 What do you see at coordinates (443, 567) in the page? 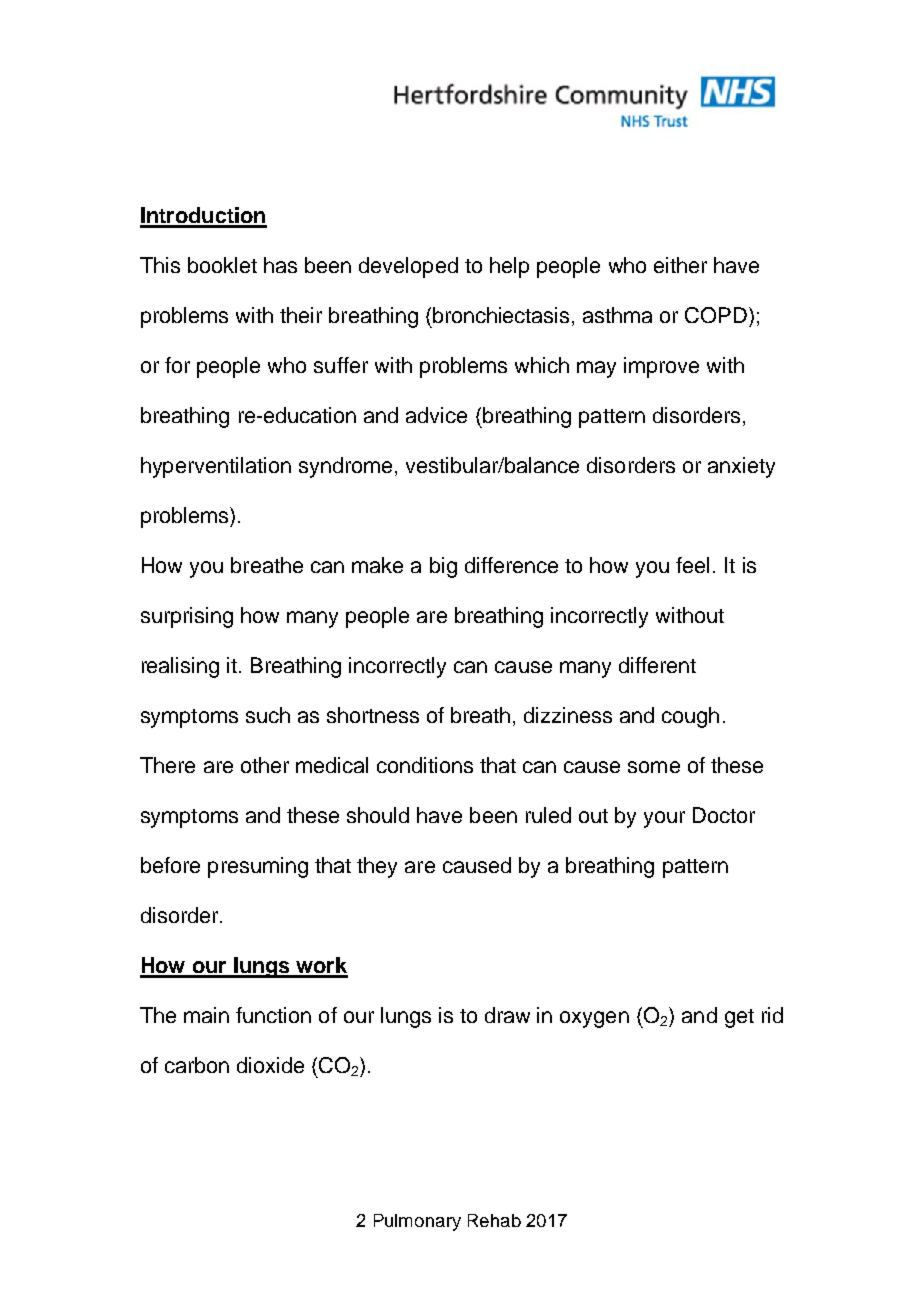
I see `big` at bounding box center [443, 567].
